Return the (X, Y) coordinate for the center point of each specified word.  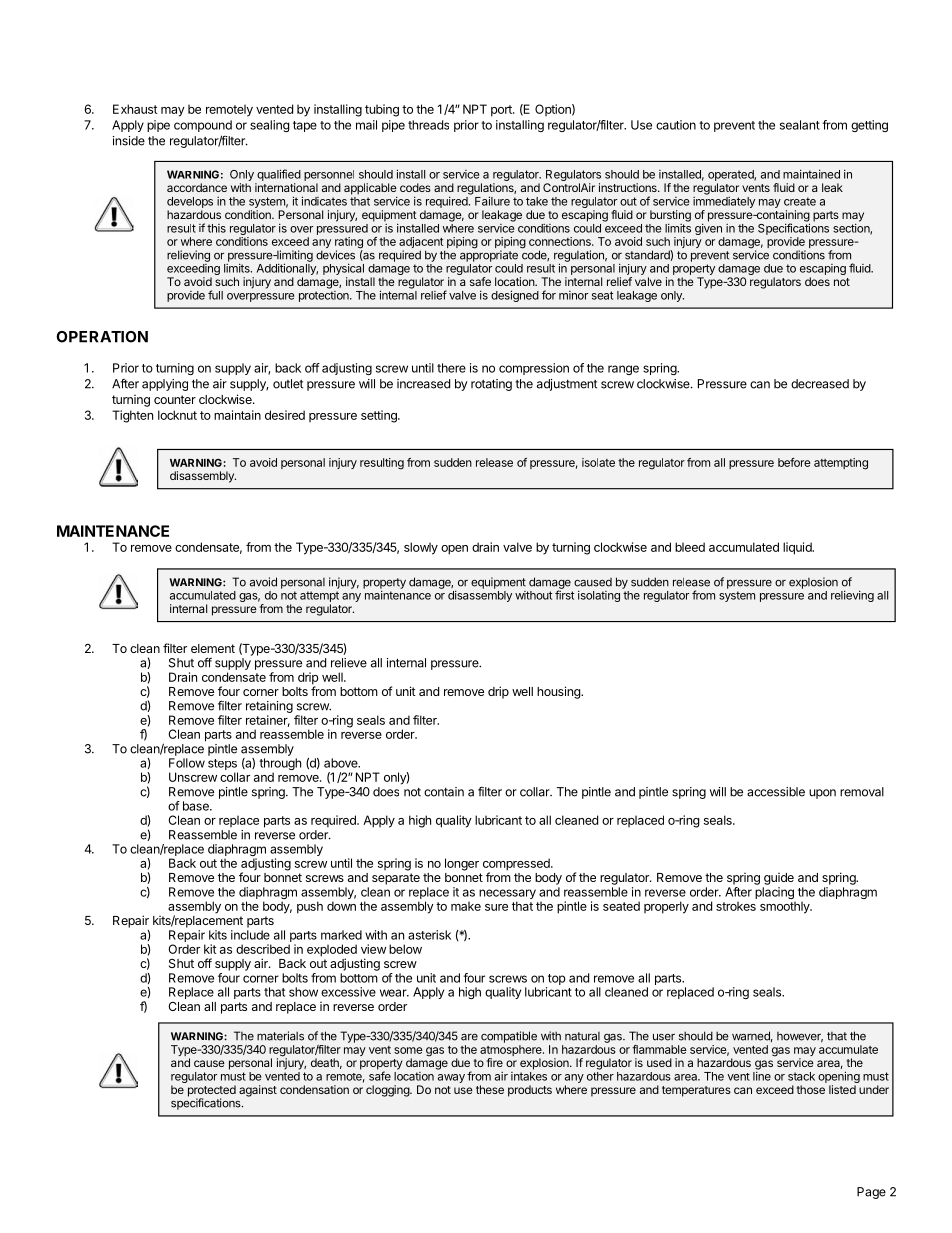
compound (203, 126)
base (197, 806)
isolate (598, 462)
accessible (776, 792)
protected (212, 1092)
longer (462, 864)
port (502, 111)
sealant (800, 125)
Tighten (132, 416)
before (794, 462)
